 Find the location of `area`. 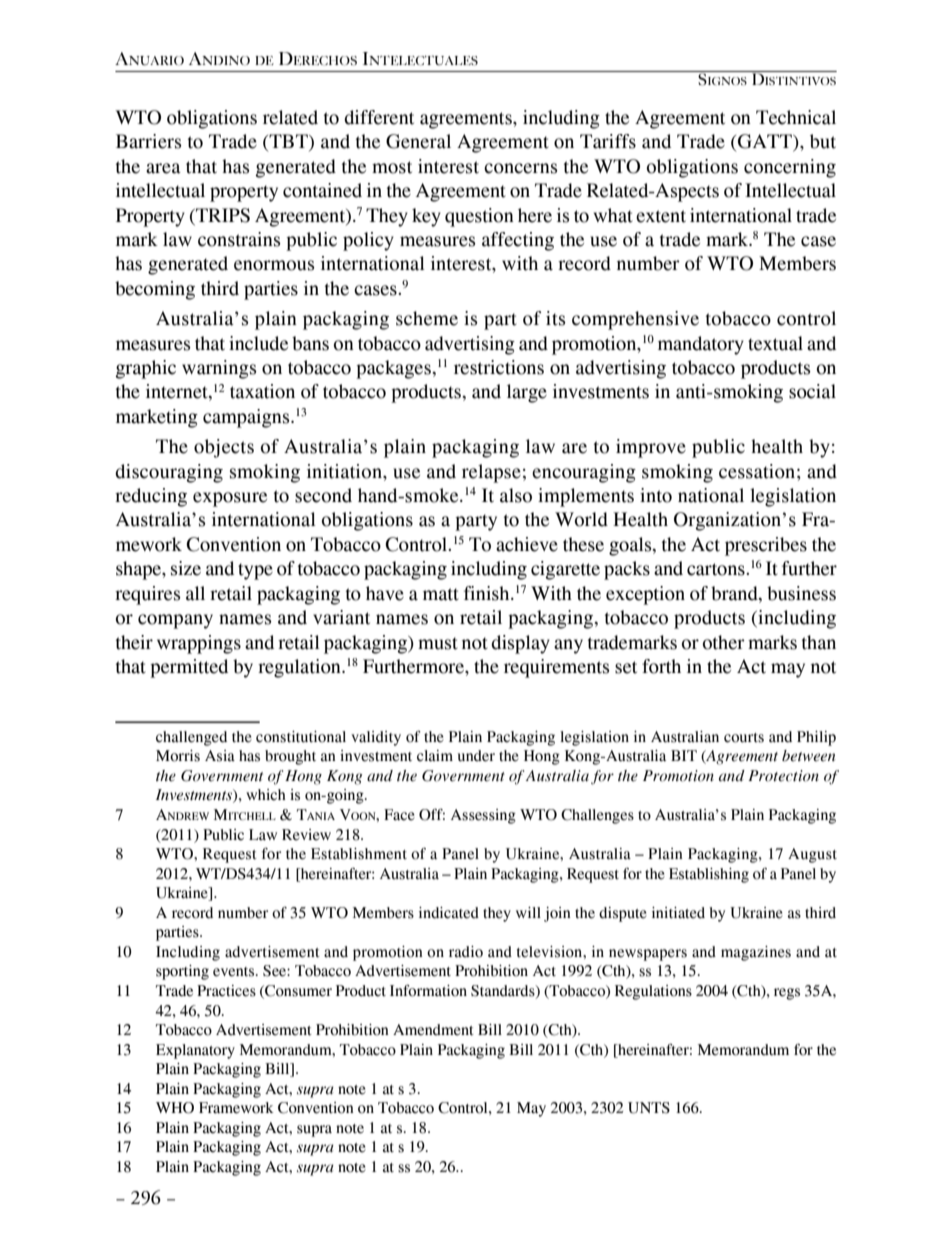

area is located at coordinates (163, 168).
